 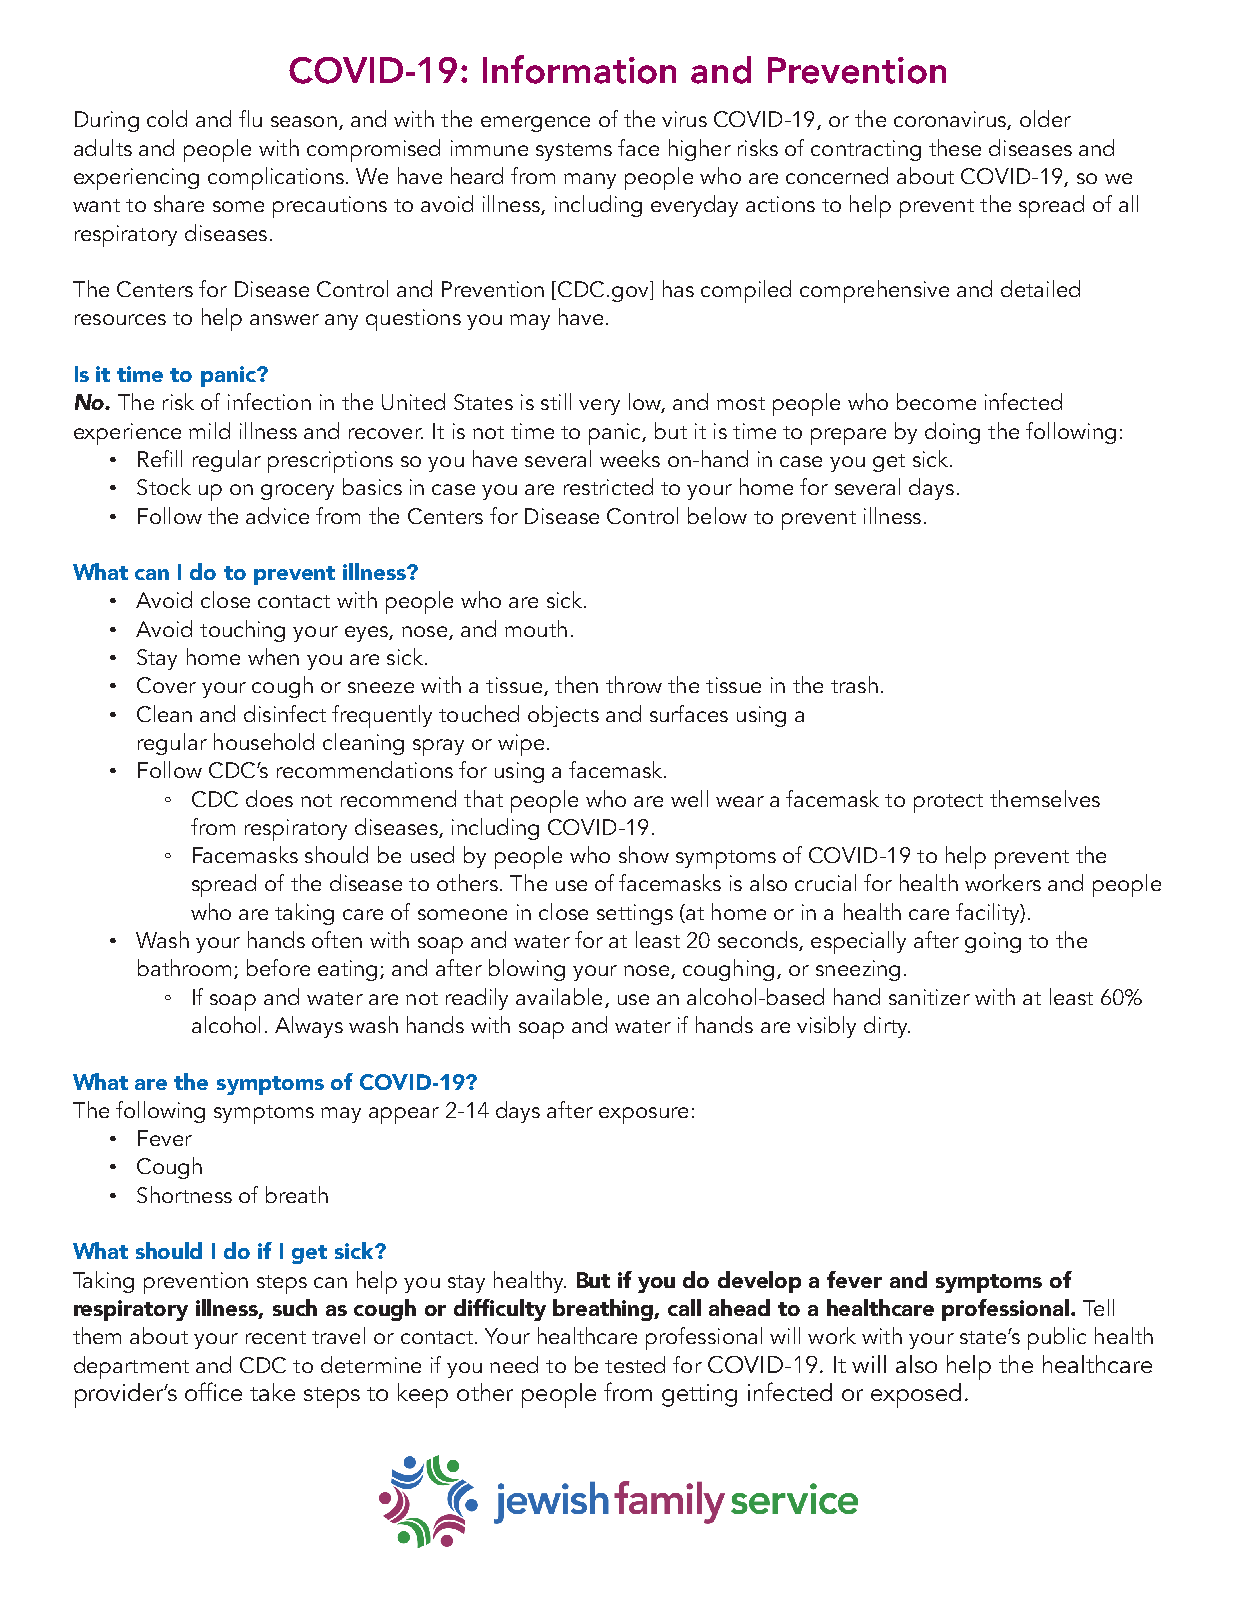 I want to click on objects, so click(x=563, y=716).
